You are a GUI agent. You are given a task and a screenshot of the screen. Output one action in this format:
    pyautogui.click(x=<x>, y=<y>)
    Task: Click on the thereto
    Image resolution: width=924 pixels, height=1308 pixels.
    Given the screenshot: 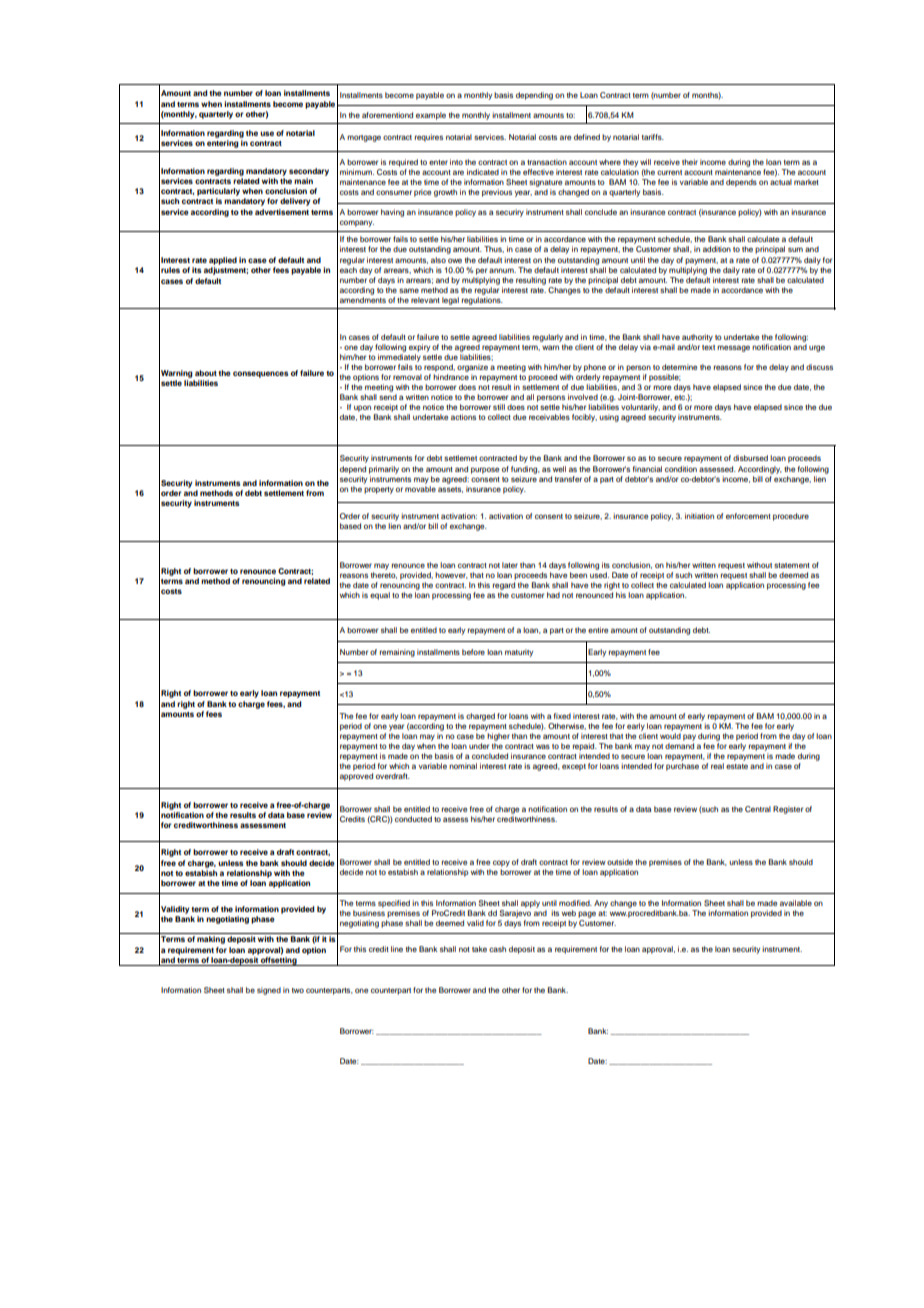 What is the action you would take?
    pyautogui.click(x=384, y=575)
